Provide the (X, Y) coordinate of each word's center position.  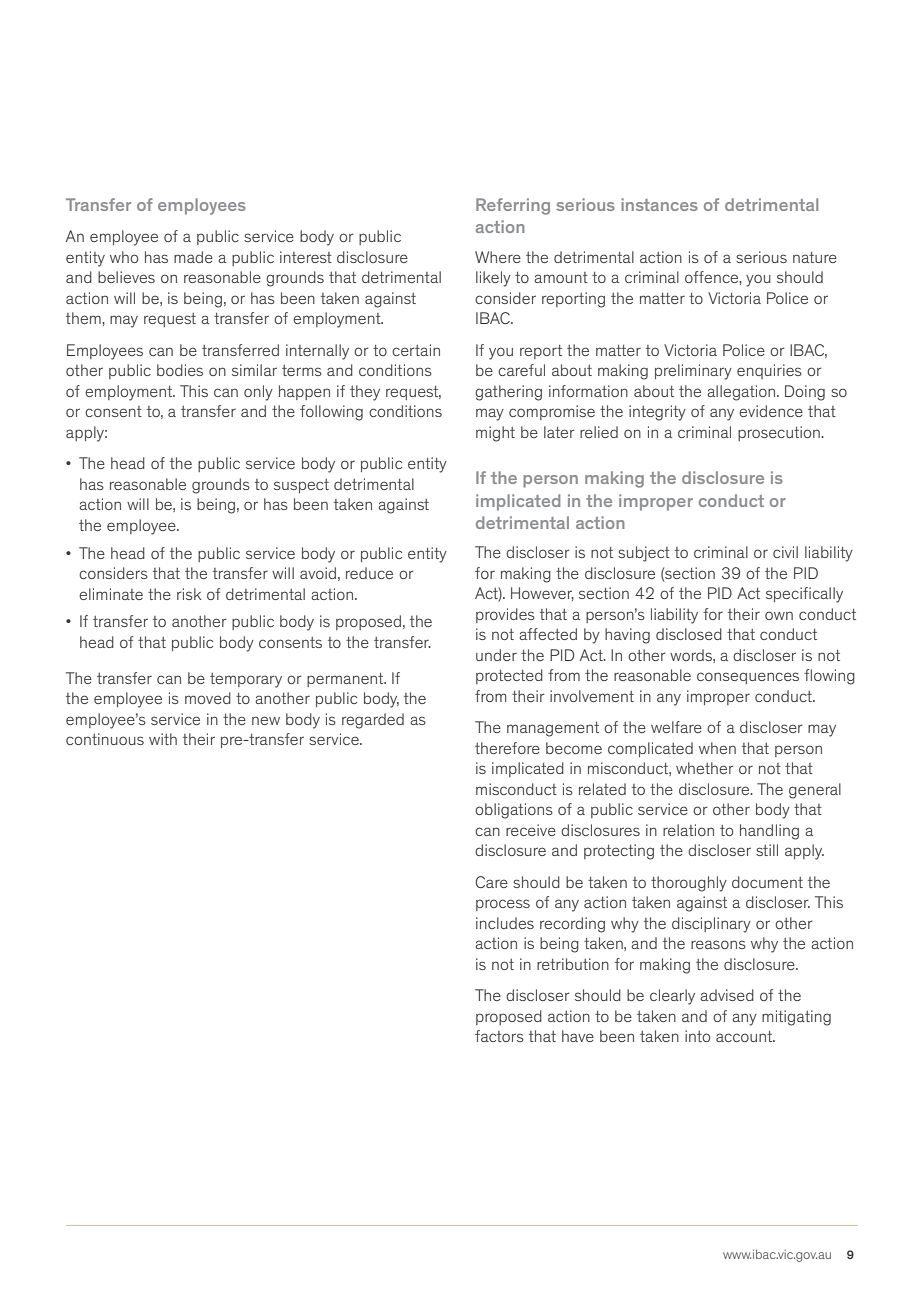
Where (498, 257)
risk (189, 594)
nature (815, 257)
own (779, 615)
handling (769, 832)
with (163, 739)
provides (505, 615)
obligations (514, 811)
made (193, 257)
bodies (180, 370)
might (495, 434)
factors (499, 1036)
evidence (771, 411)
